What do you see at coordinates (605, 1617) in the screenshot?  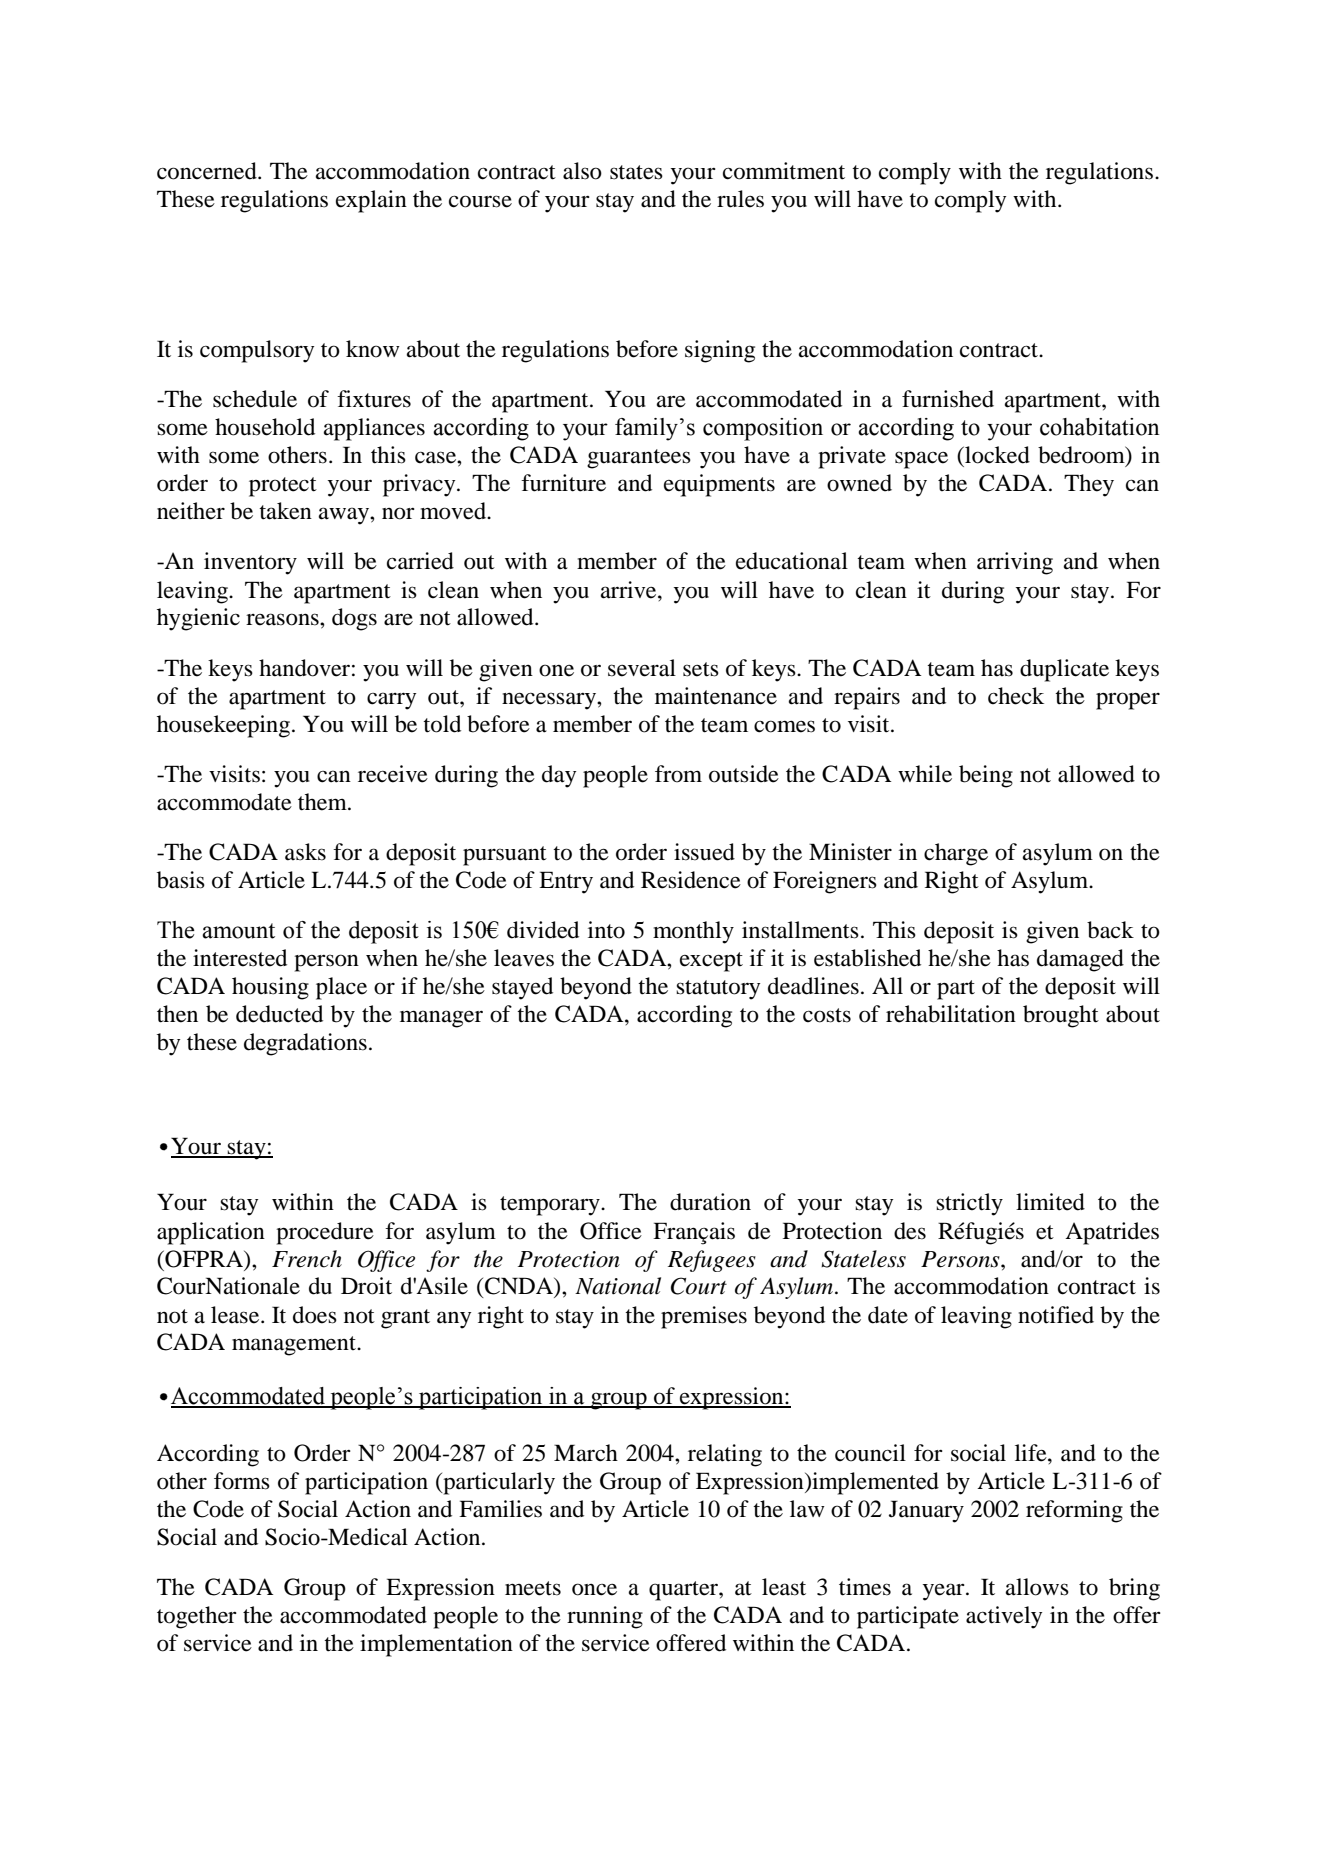 I see `running` at bounding box center [605, 1617].
